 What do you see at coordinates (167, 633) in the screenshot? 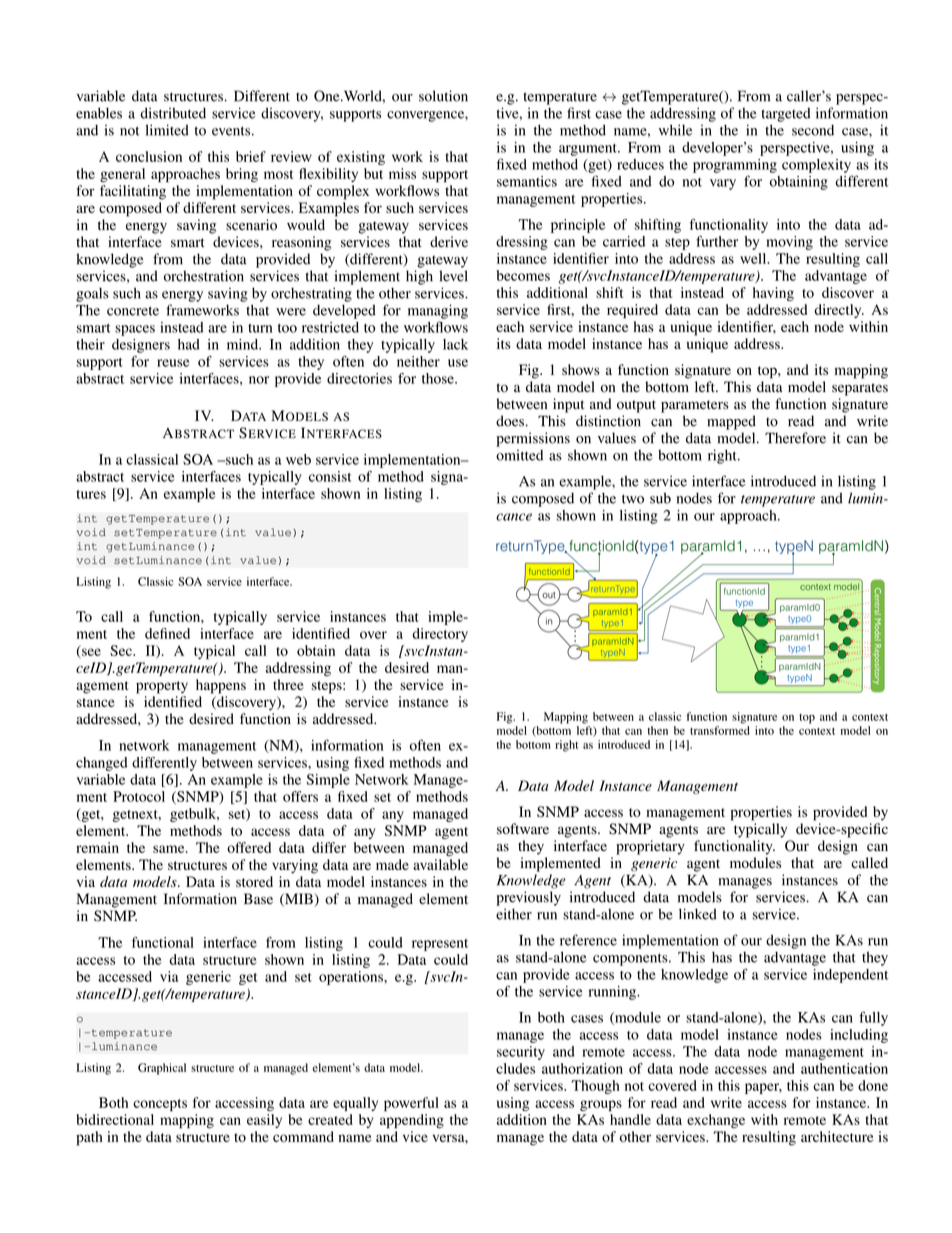
I see `defined` at bounding box center [167, 633].
